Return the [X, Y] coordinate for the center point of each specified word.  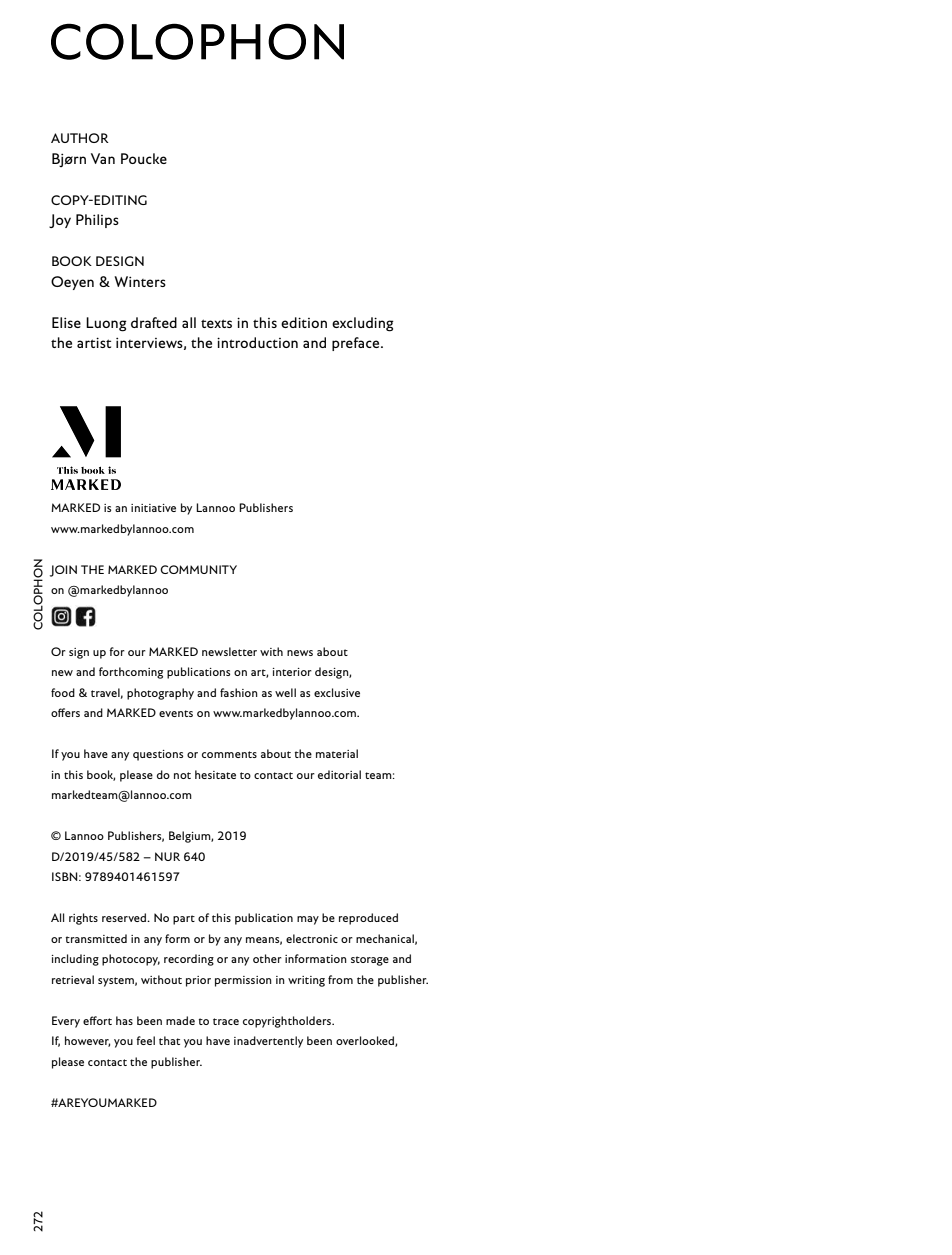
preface [357, 344]
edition [304, 322]
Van [103, 158]
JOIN [63, 571]
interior [292, 672]
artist [94, 342]
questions [158, 755]
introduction [257, 342]
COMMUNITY [198, 569]
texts [216, 323]
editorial [339, 774]
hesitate [215, 774]
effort [97, 1020]
